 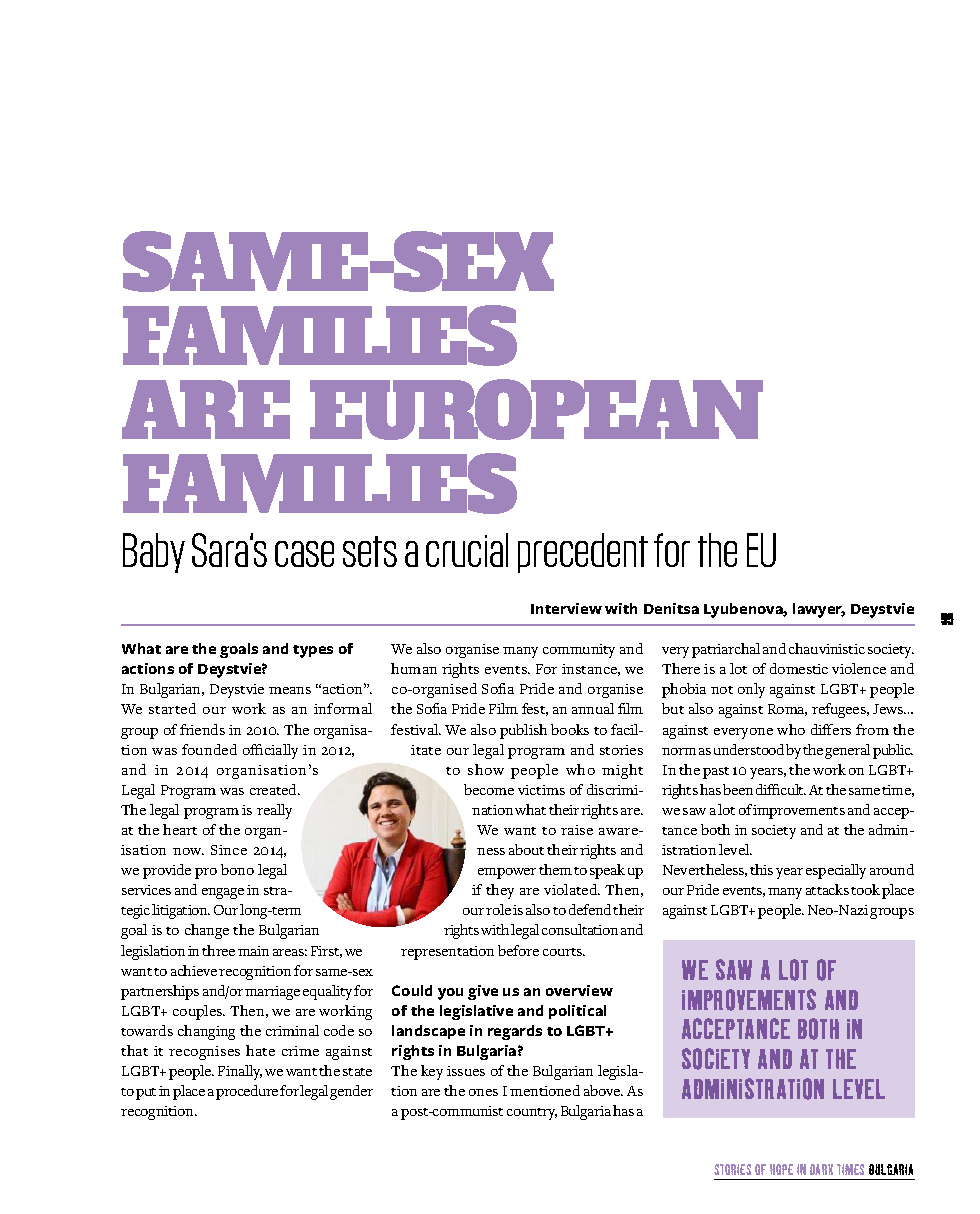 I want to click on created, so click(x=275, y=789).
